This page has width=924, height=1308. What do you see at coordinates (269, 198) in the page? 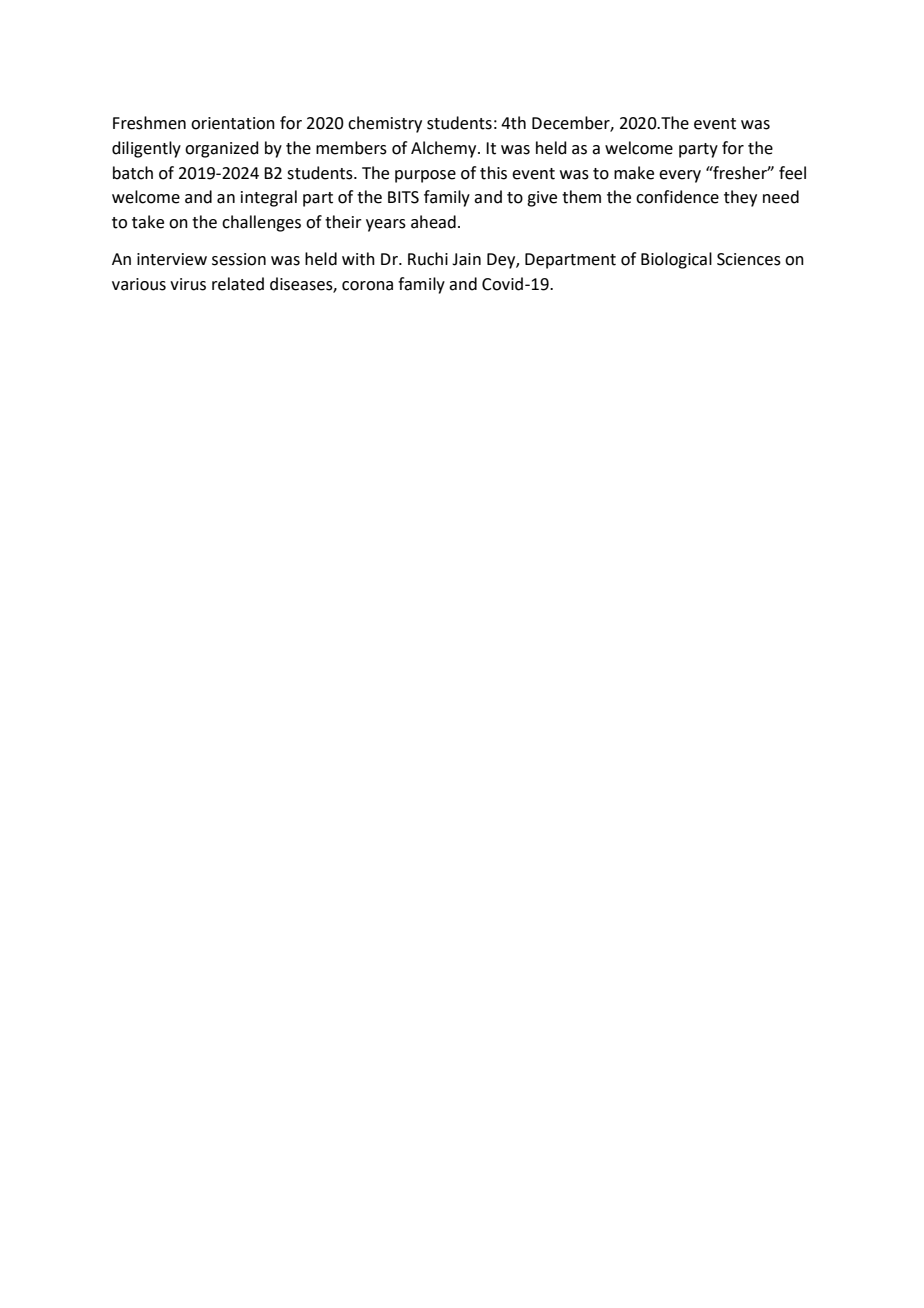
I see `integral` at bounding box center [269, 198].
